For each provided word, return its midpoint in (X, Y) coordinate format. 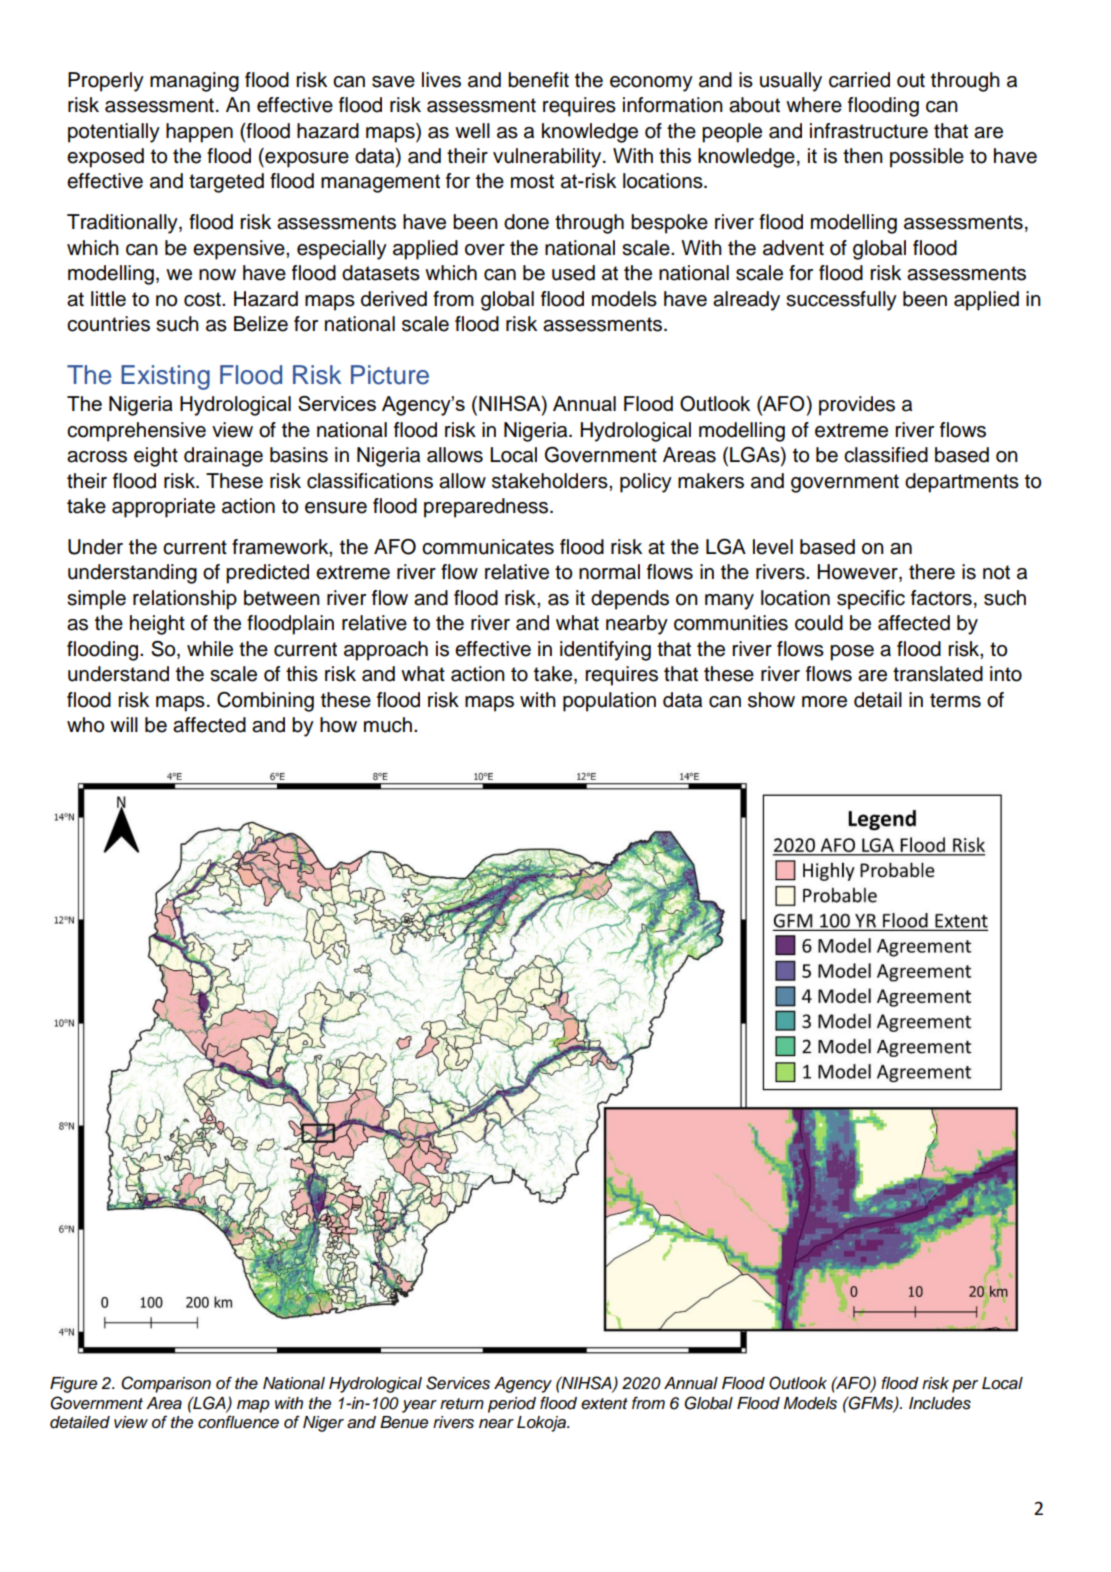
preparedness (486, 508)
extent (604, 1404)
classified (886, 455)
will (124, 724)
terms (955, 700)
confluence (238, 1422)
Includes (940, 1403)
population (609, 702)
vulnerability (548, 158)
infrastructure (869, 131)
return (462, 1404)
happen (199, 133)
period (512, 1405)
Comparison (166, 1384)
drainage (223, 457)
